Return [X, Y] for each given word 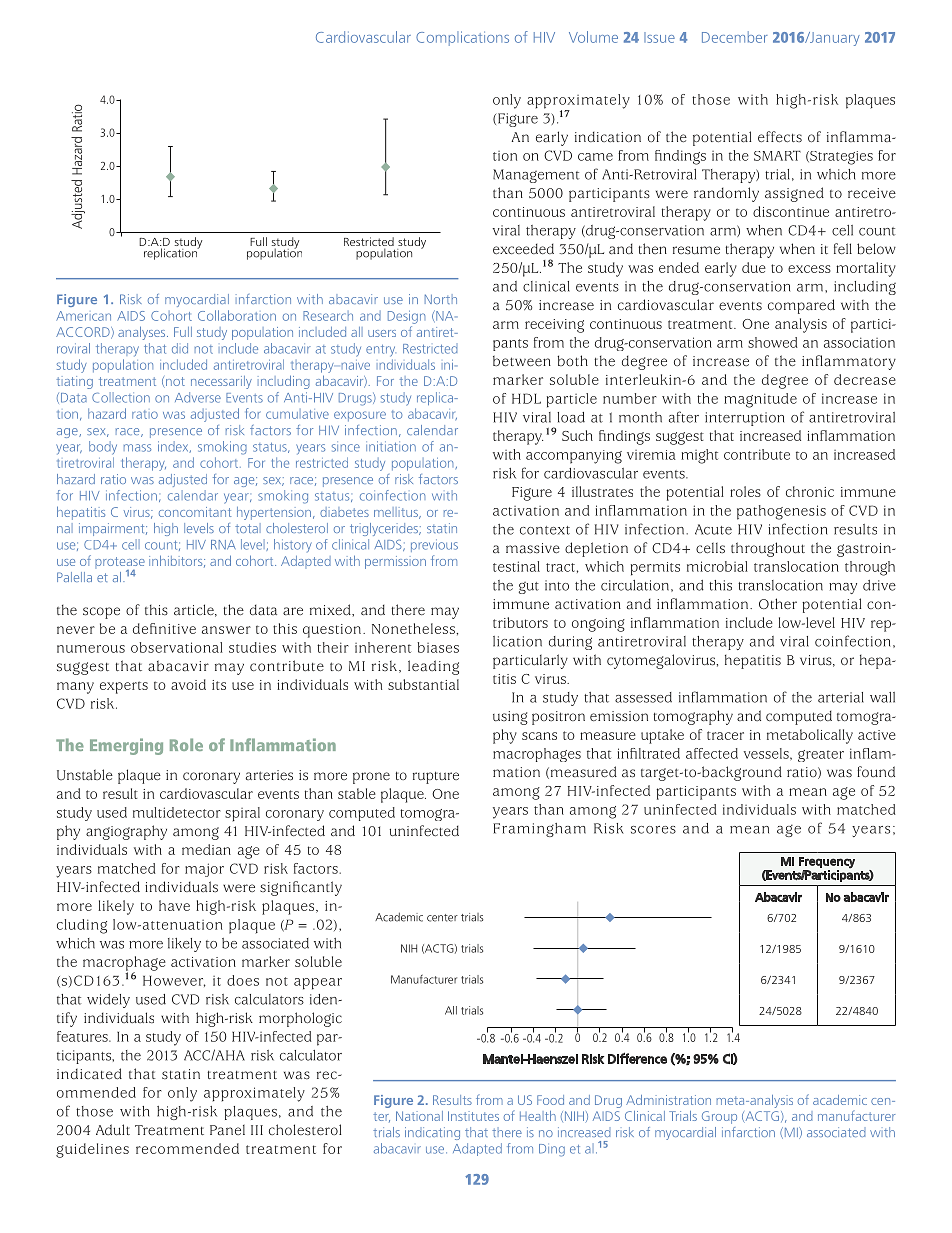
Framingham [539, 830]
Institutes [473, 1116]
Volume [593, 37]
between [522, 361]
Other [778, 603]
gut [529, 588]
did [180, 348]
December [735, 37]
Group [719, 1117]
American [83, 316]
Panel [227, 1130]
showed [773, 342]
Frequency [827, 863]
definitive [164, 628]
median [206, 849]
